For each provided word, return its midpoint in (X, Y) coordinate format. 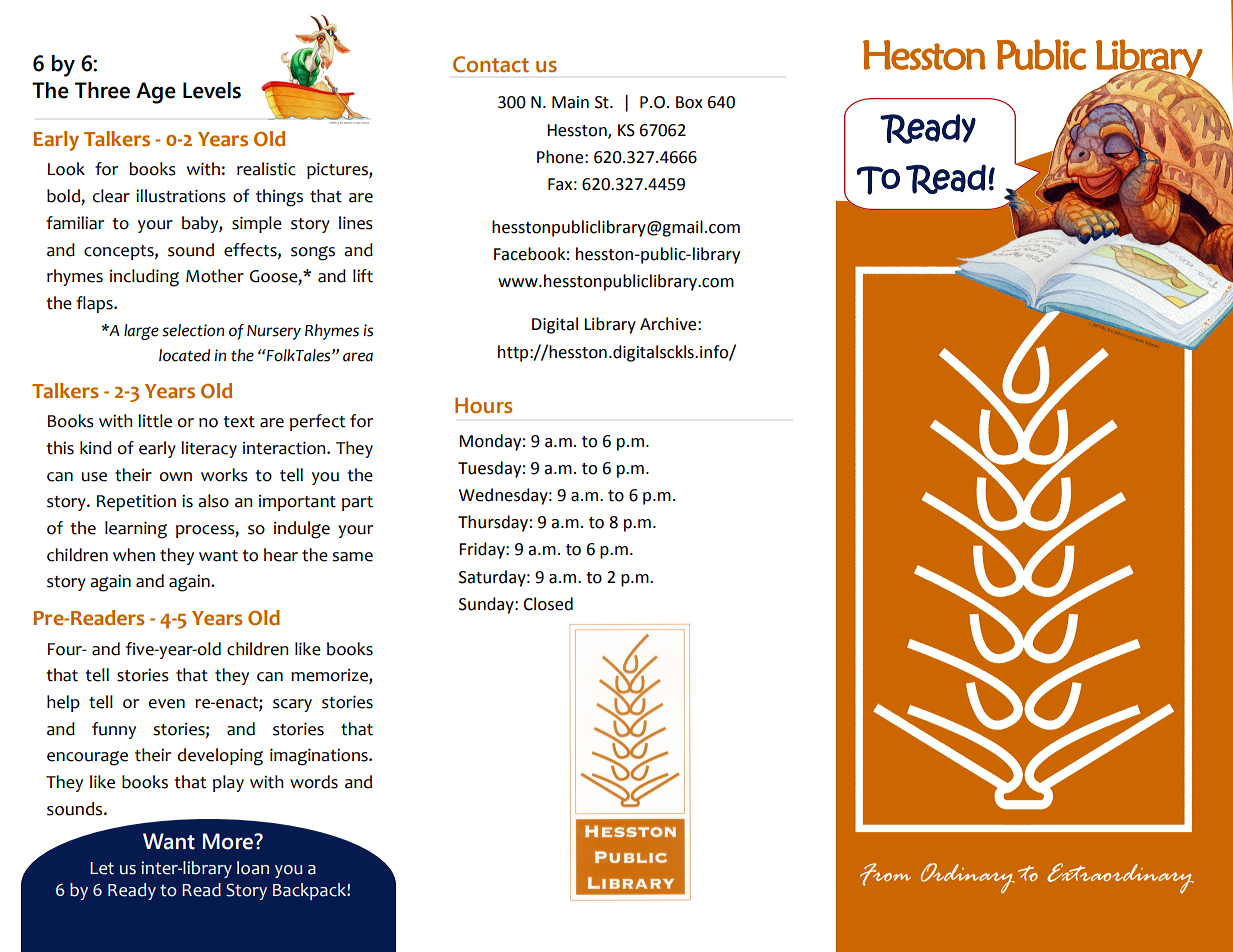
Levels (212, 90)
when (134, 555)
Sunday (487, 605)
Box (689, 102)
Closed (548, 604)
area (358, 357)
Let (102, 868)
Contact (491, 64)
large (141, 332)
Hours (483, 405)
